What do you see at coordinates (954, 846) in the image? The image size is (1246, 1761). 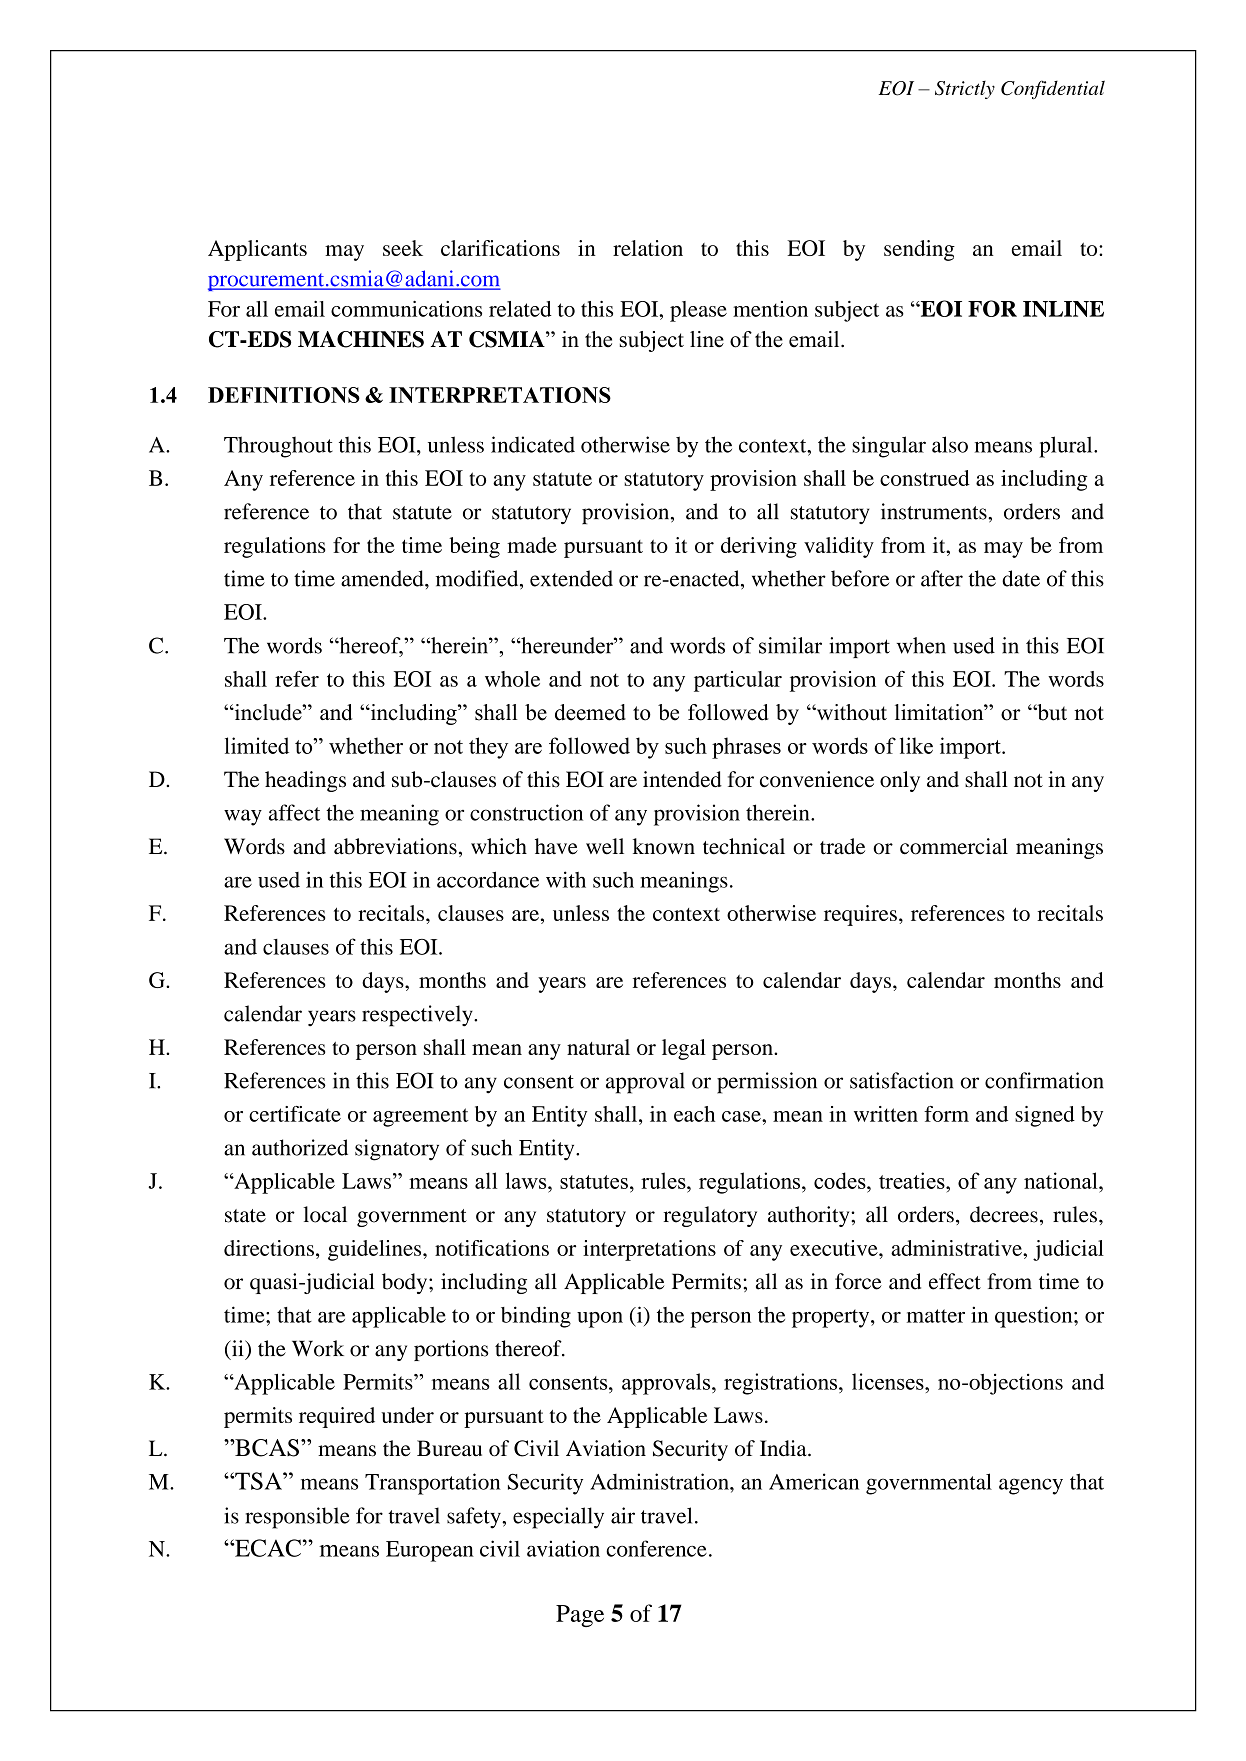 I see `commercial` at bounding box center [954, 846].
